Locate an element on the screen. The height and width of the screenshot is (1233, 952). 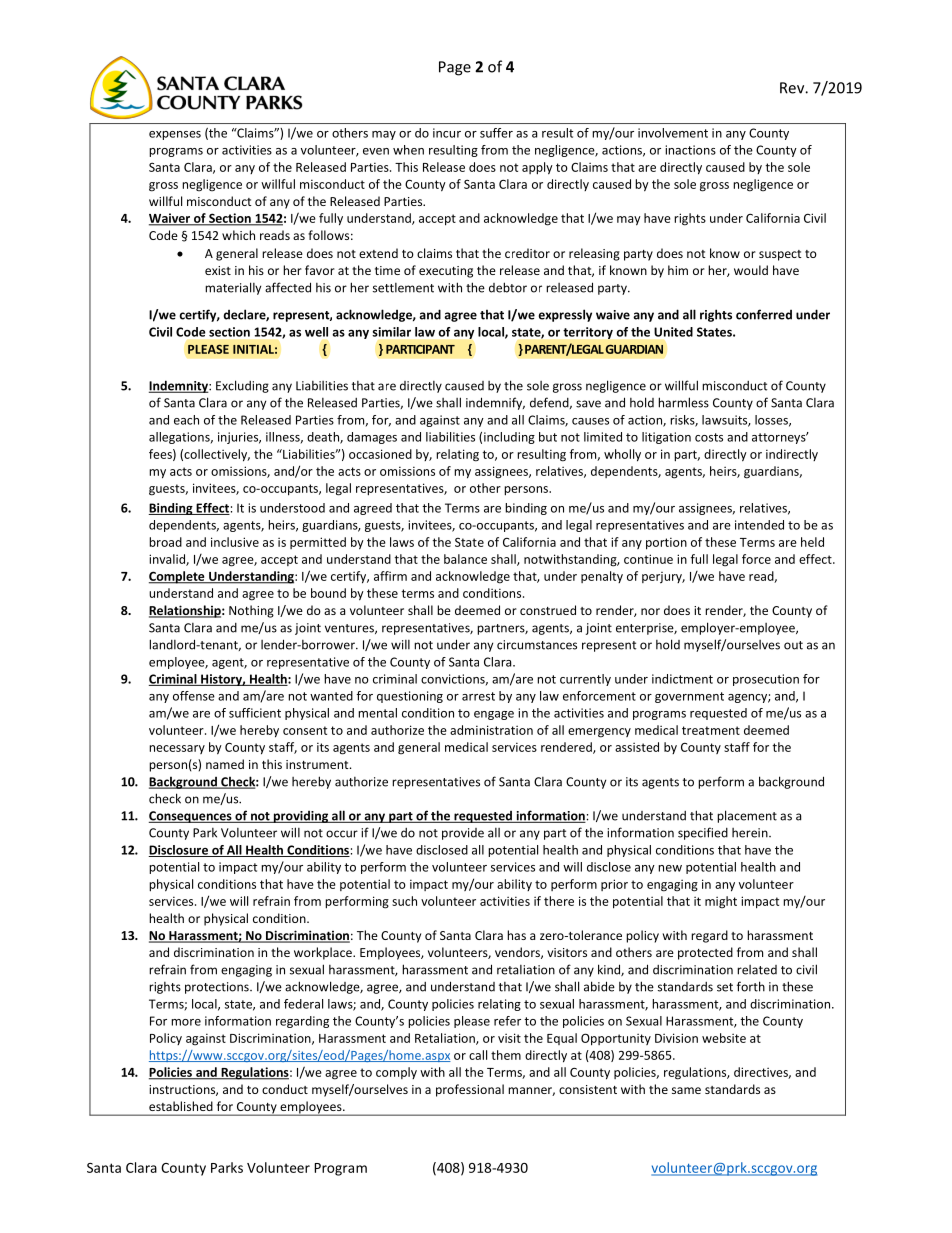
established is located at coordinates (180, 1106).
